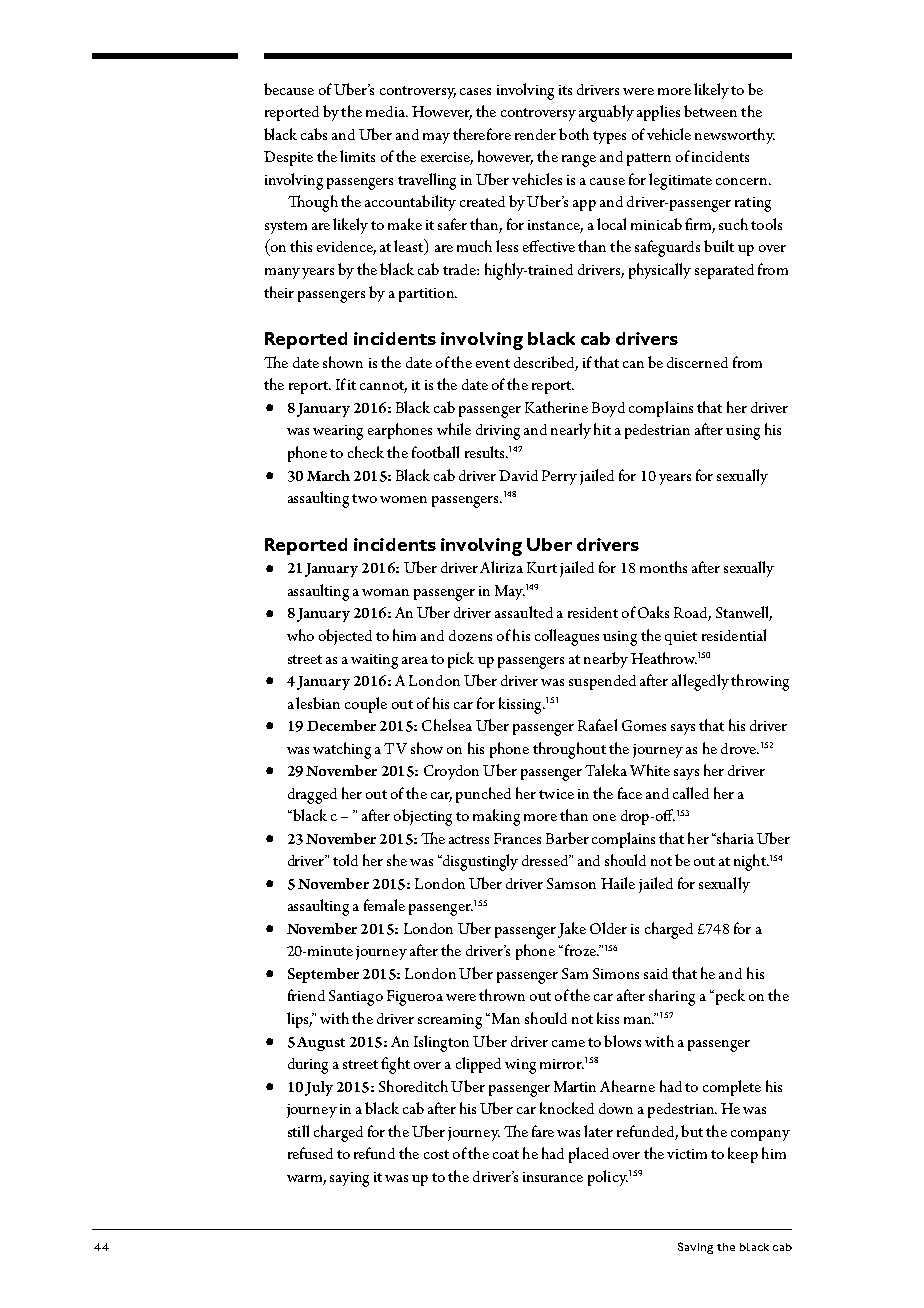  Describe the element at coordinates (314, 134) in the screenshot. I see `cabs` at that location.
